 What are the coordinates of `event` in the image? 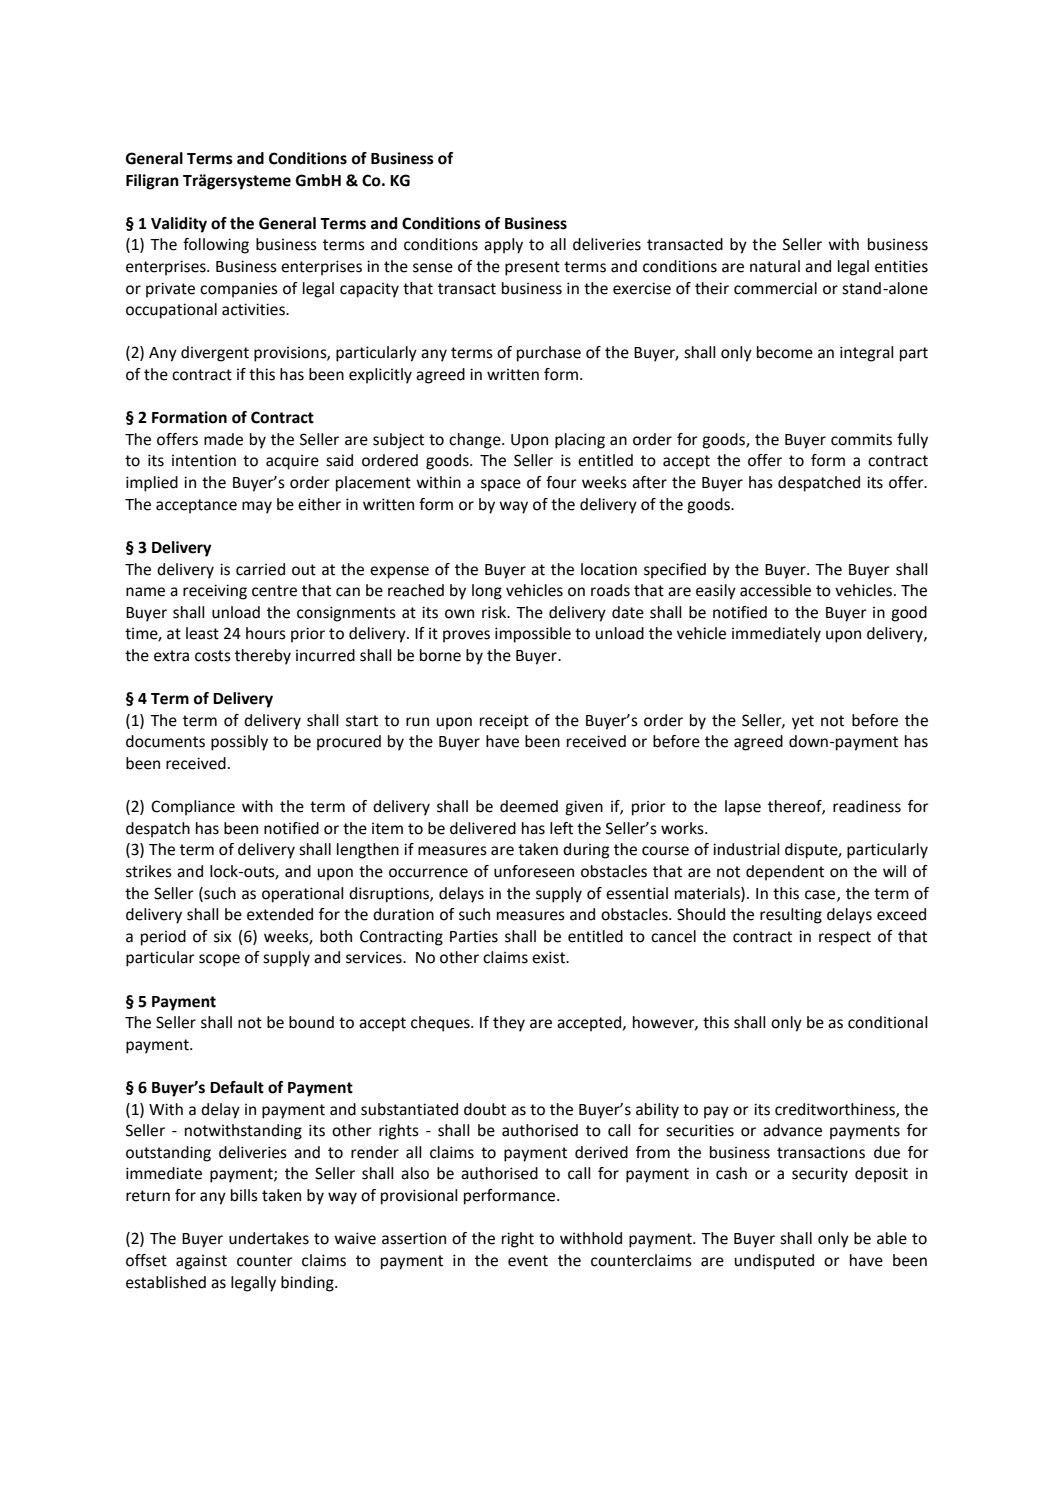 It's located at (528, 1261).
